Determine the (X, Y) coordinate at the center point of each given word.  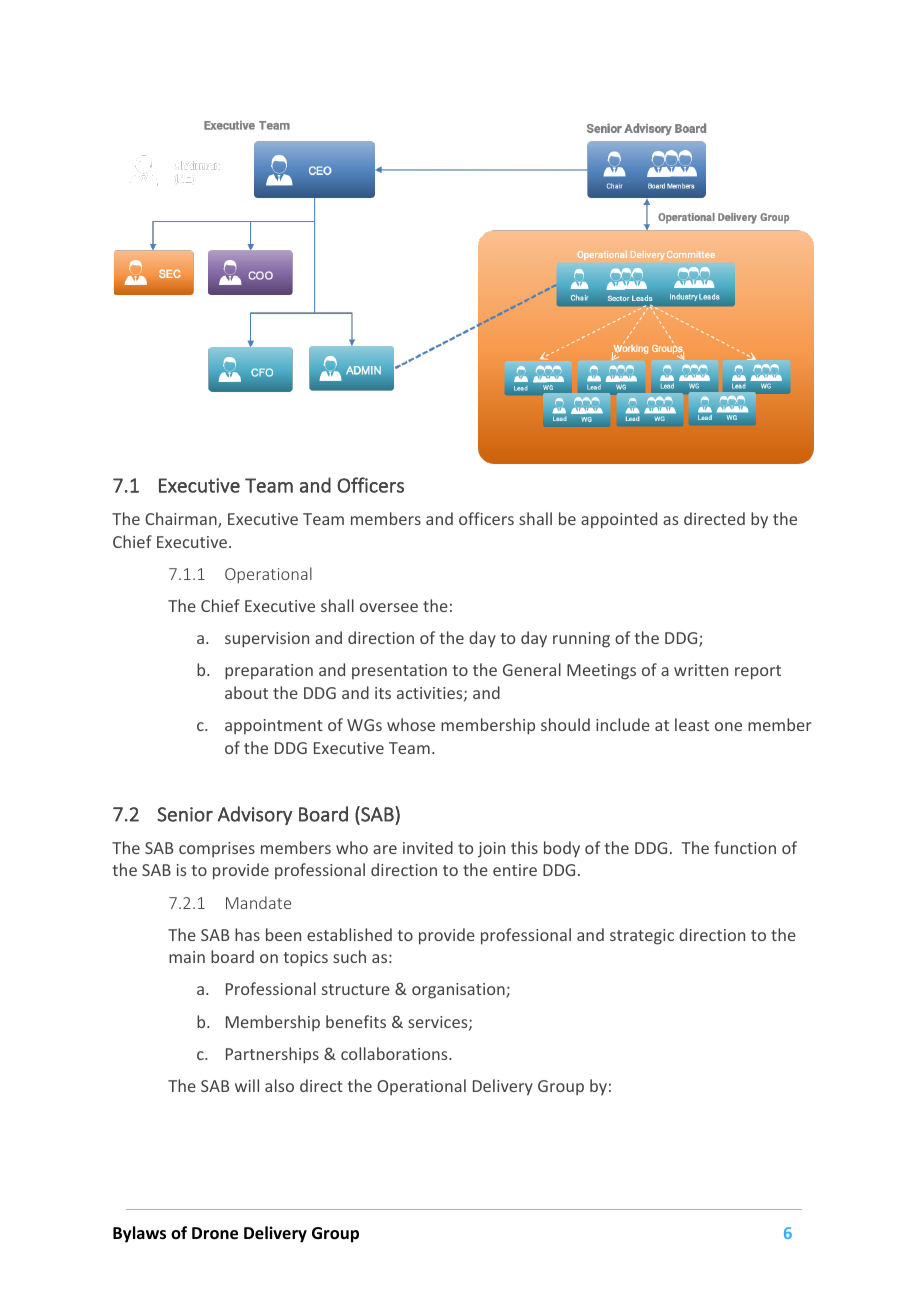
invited (428, 847)
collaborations (395, 1053)
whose (411, 724)
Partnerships (272, 1055)
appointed (619, 520)
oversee (389, 607)
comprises (217, 849)
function (745, 847)
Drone (215, 1233)
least (692, 724)
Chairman (182, 520)
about (246, 692)
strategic (642, 937)
